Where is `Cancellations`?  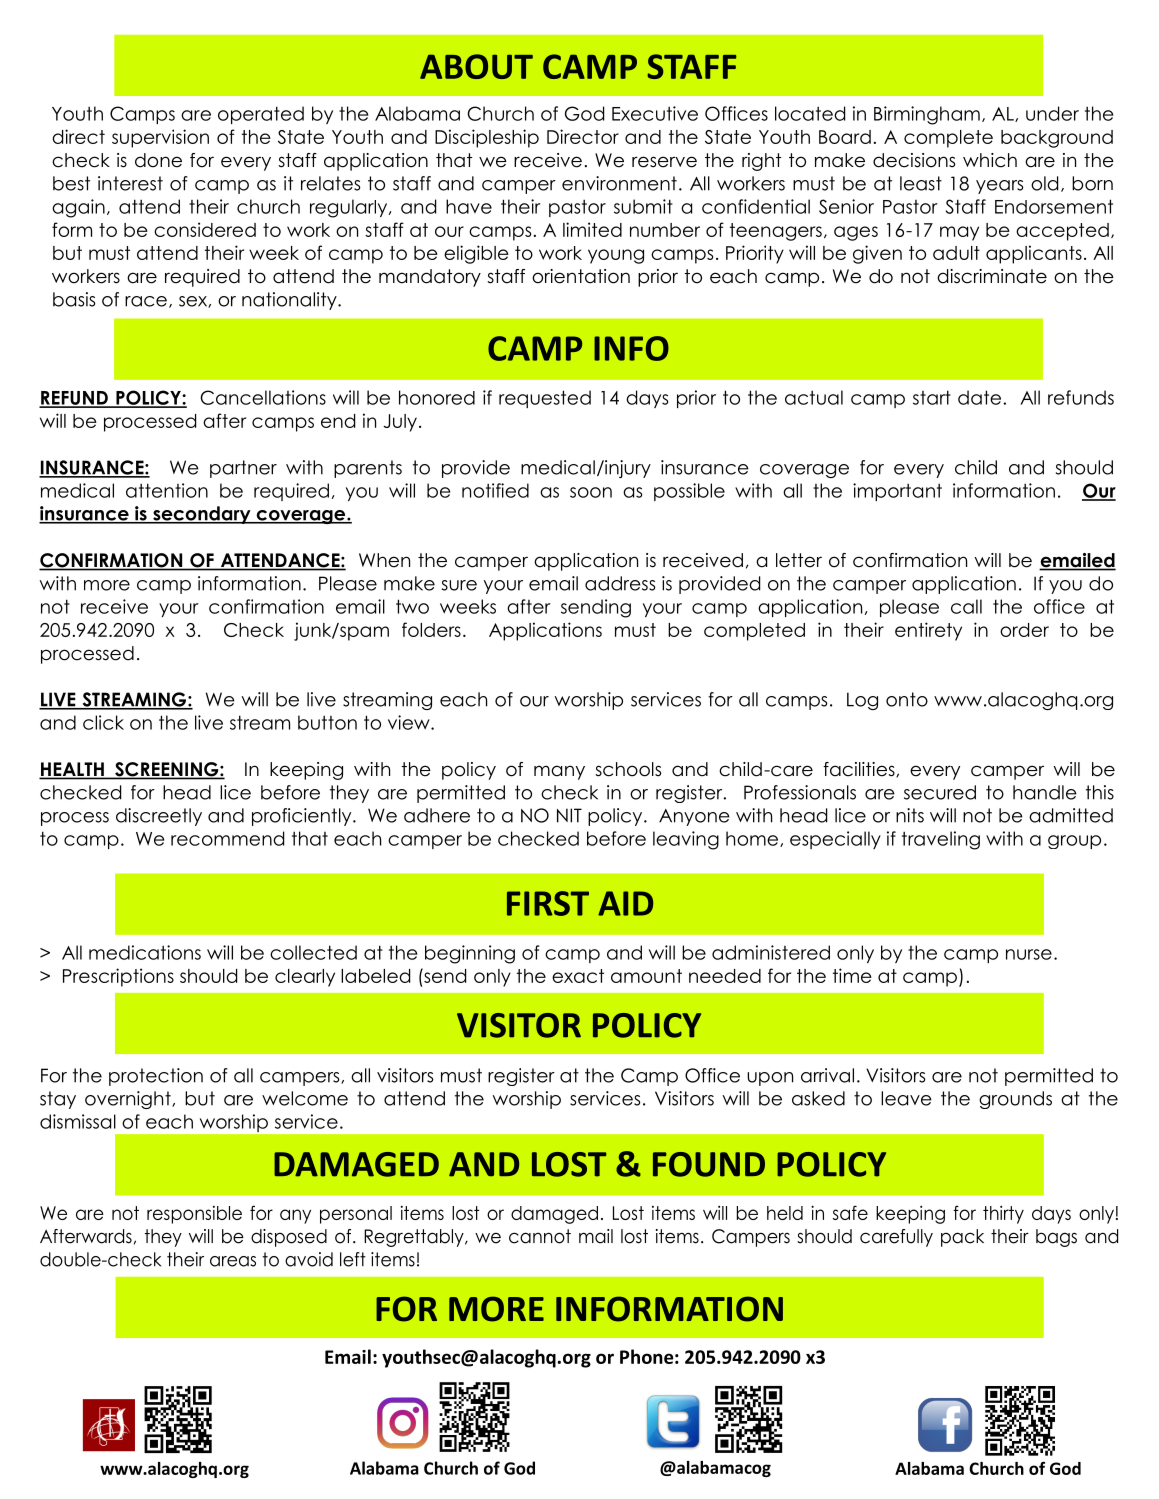 Cancellations is located at coordinates (263, 397).
